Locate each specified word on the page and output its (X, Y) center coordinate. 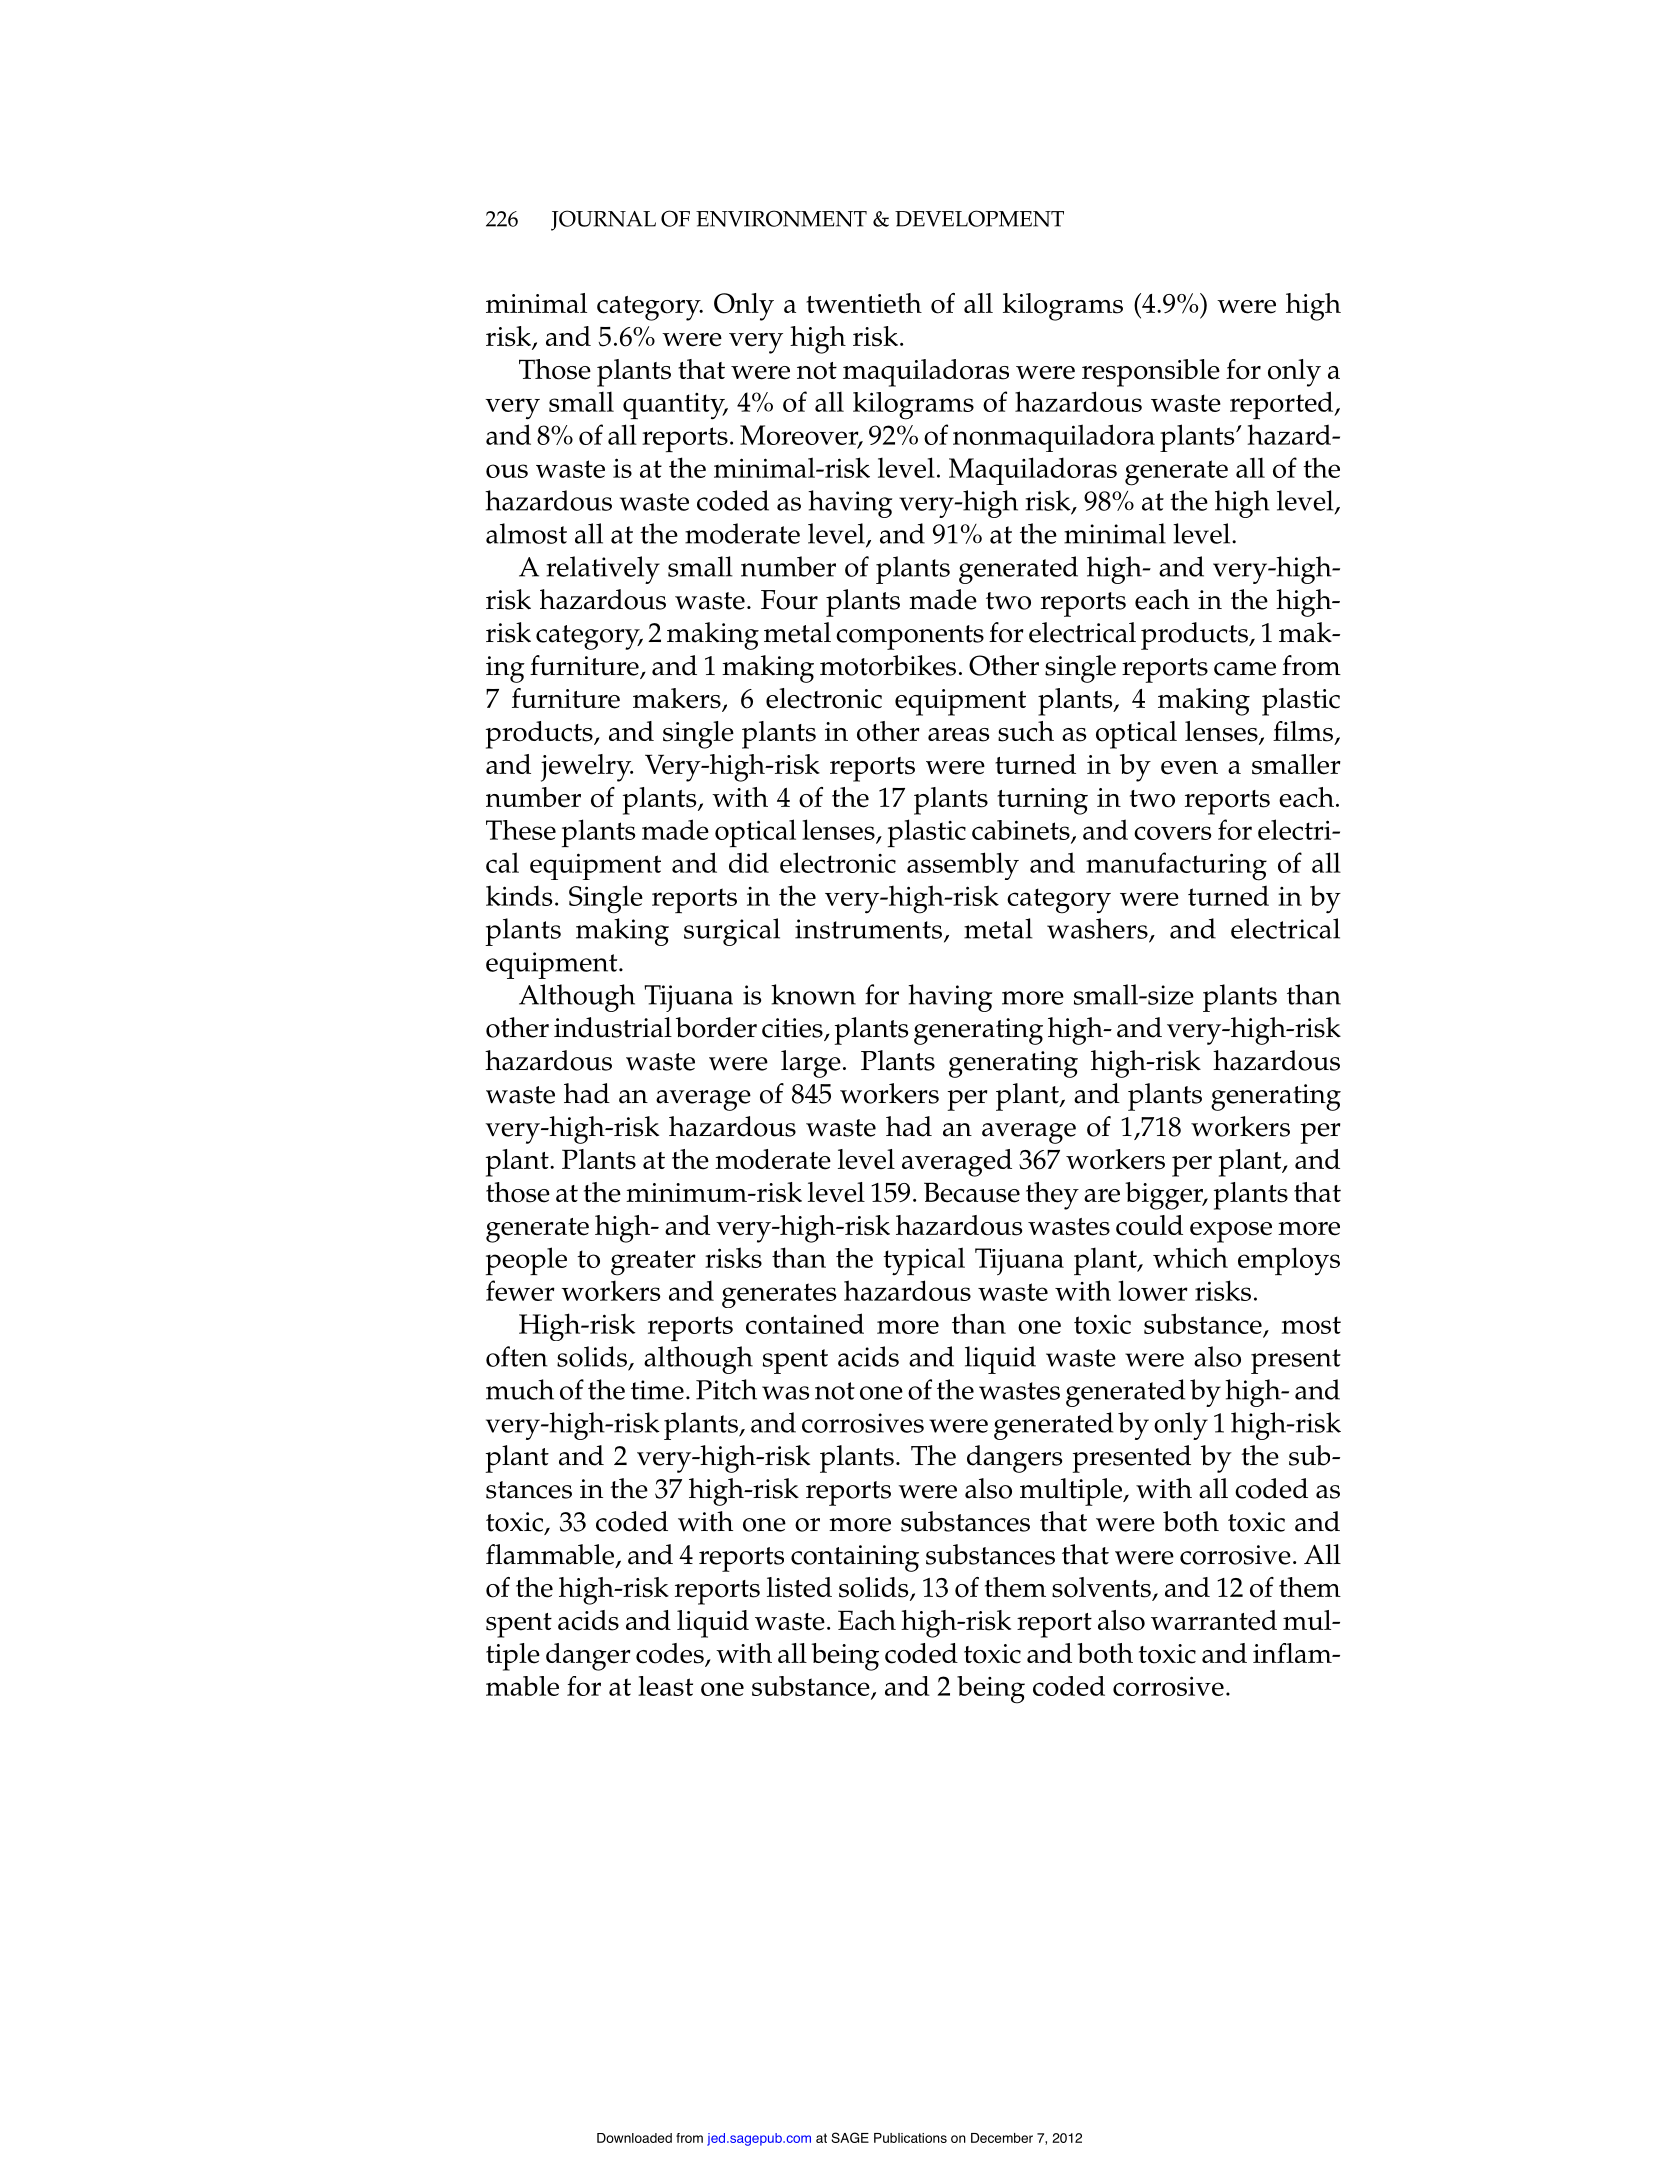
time (657, 1390)
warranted (1214, 1620)
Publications (910, 2138)
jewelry (587, 768)
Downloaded (634, 2138)
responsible (1151, 373)
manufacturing (1176, 866)
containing (855, 1558)
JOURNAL (603, 220)
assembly (963, 866)
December (1002, 2138)
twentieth (864, 303)
